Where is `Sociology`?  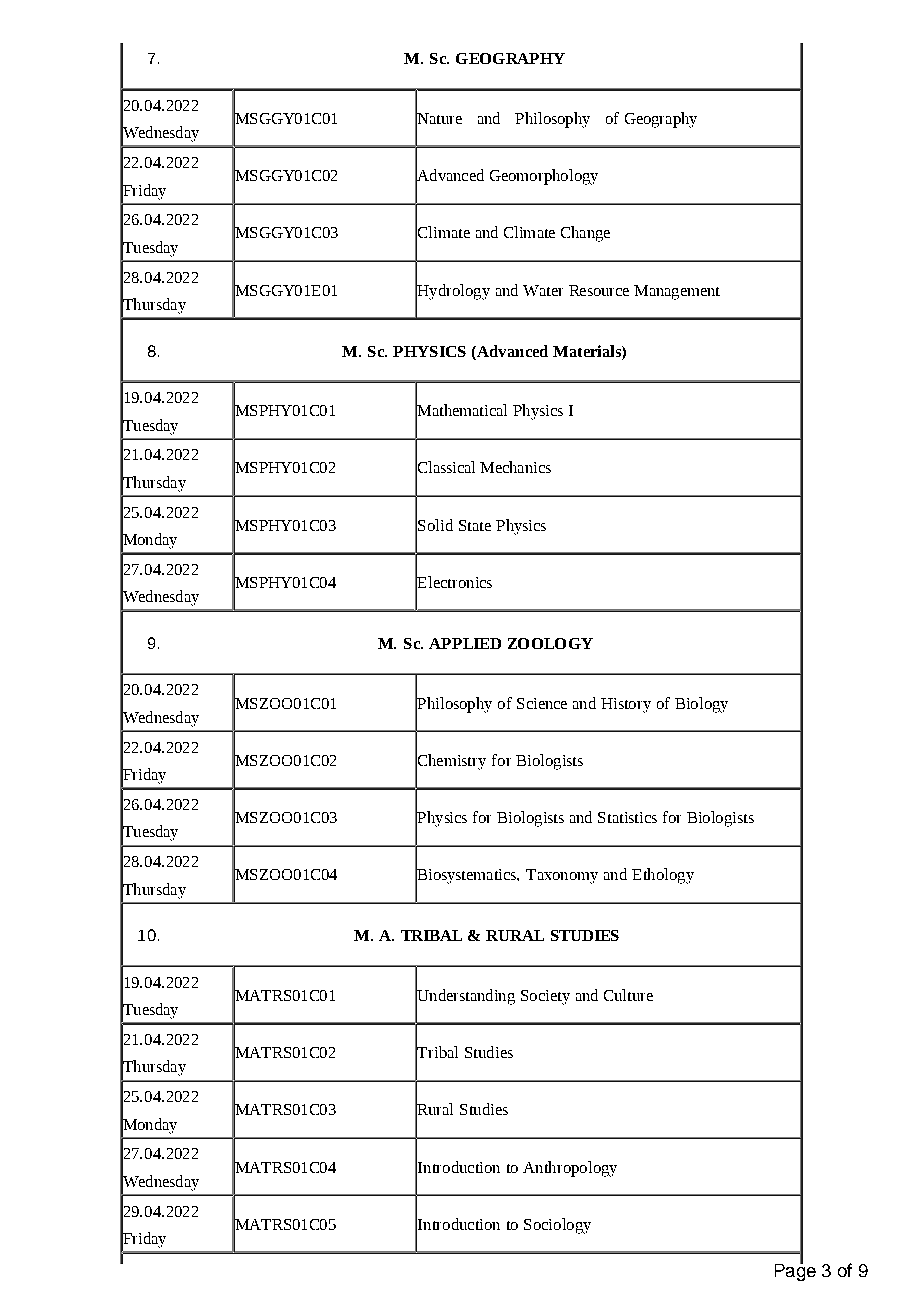
Sociology is located at coordinates (557, 1226).
